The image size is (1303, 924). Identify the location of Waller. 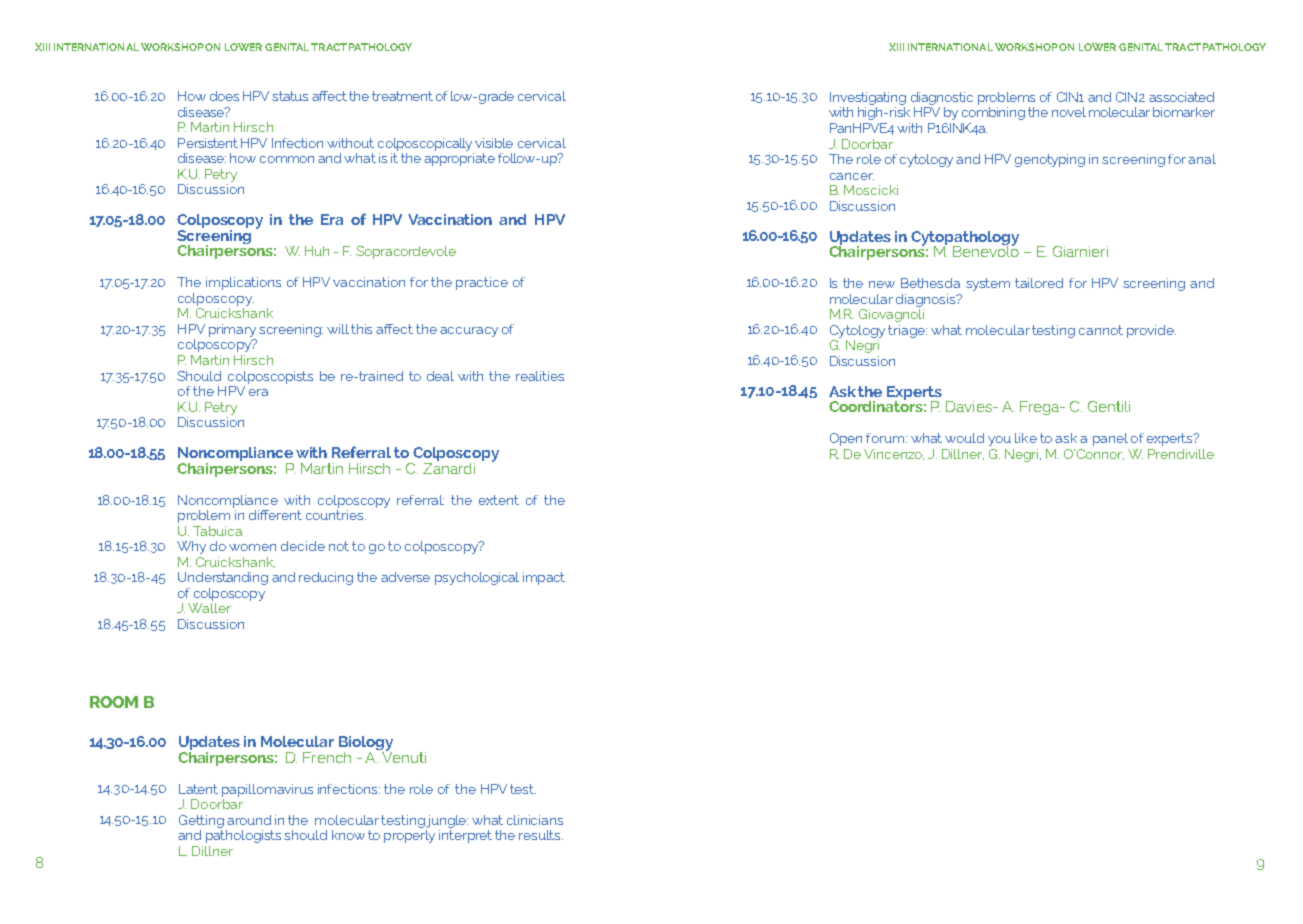
(209, 608).
